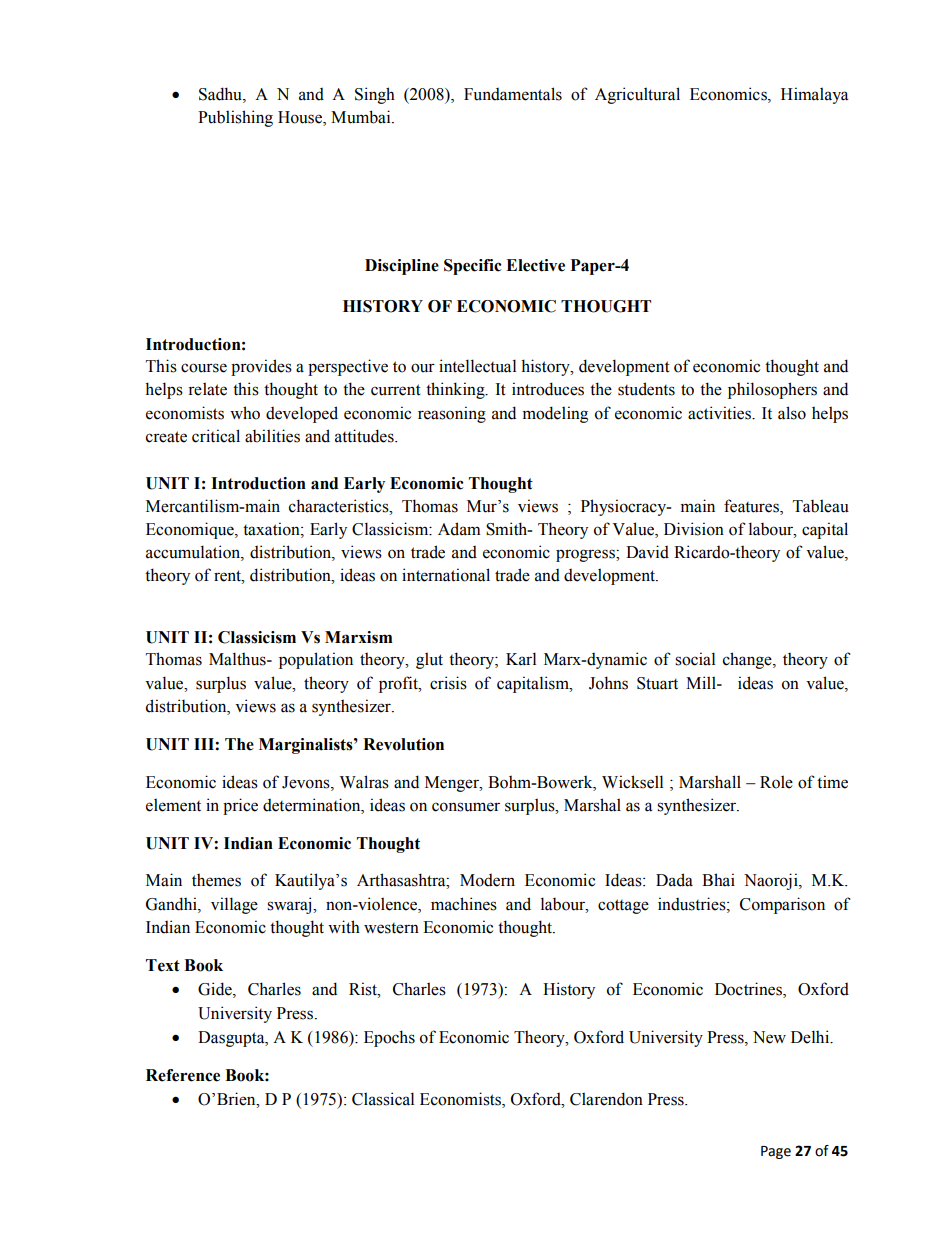  I want to click on Himalaya, so click(814, 95).
